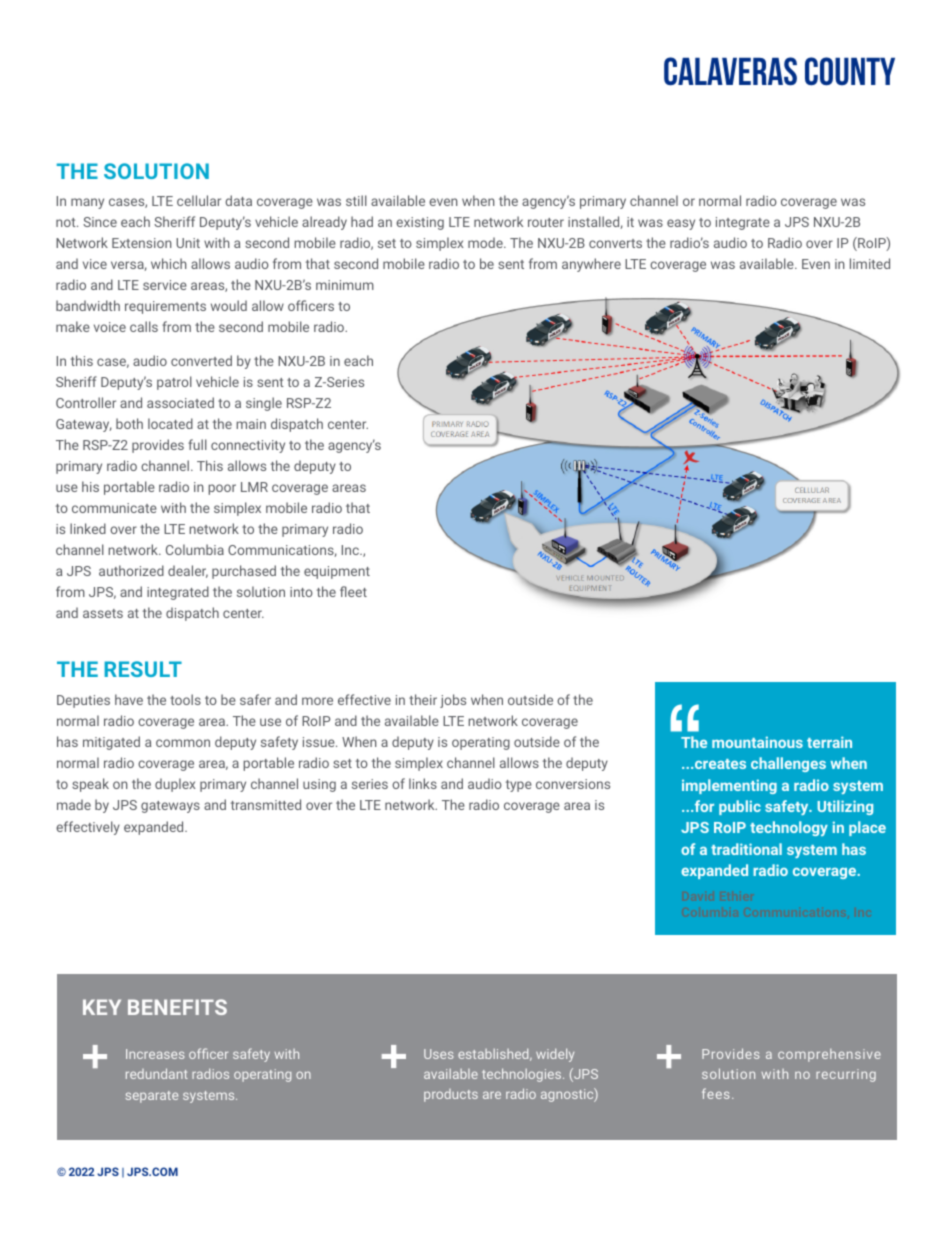  Describe the element at coordinates (850, 71) in the document. I see `COUNTY` at that location.
